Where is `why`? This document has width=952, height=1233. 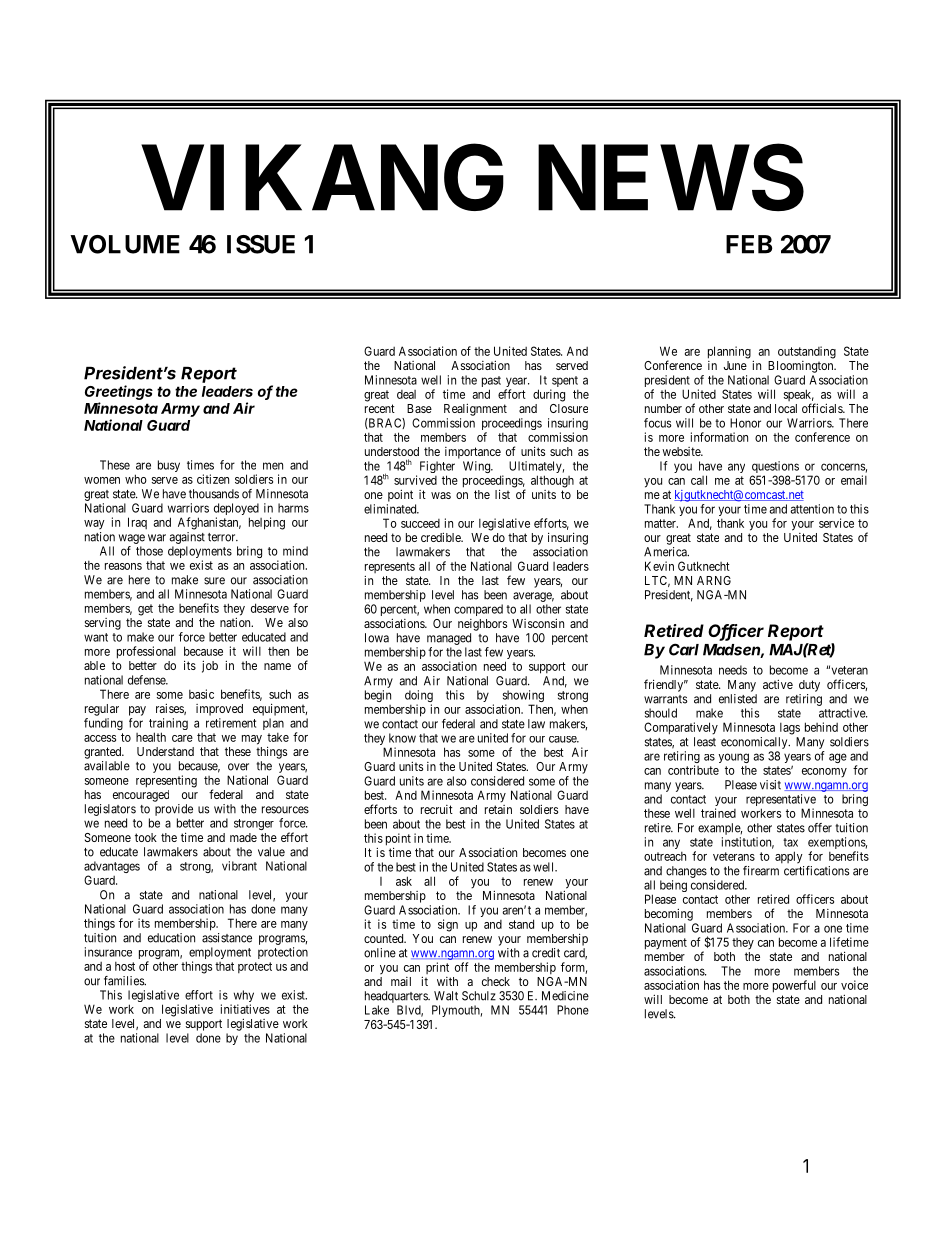 why is located at coordinates (242, 997).
